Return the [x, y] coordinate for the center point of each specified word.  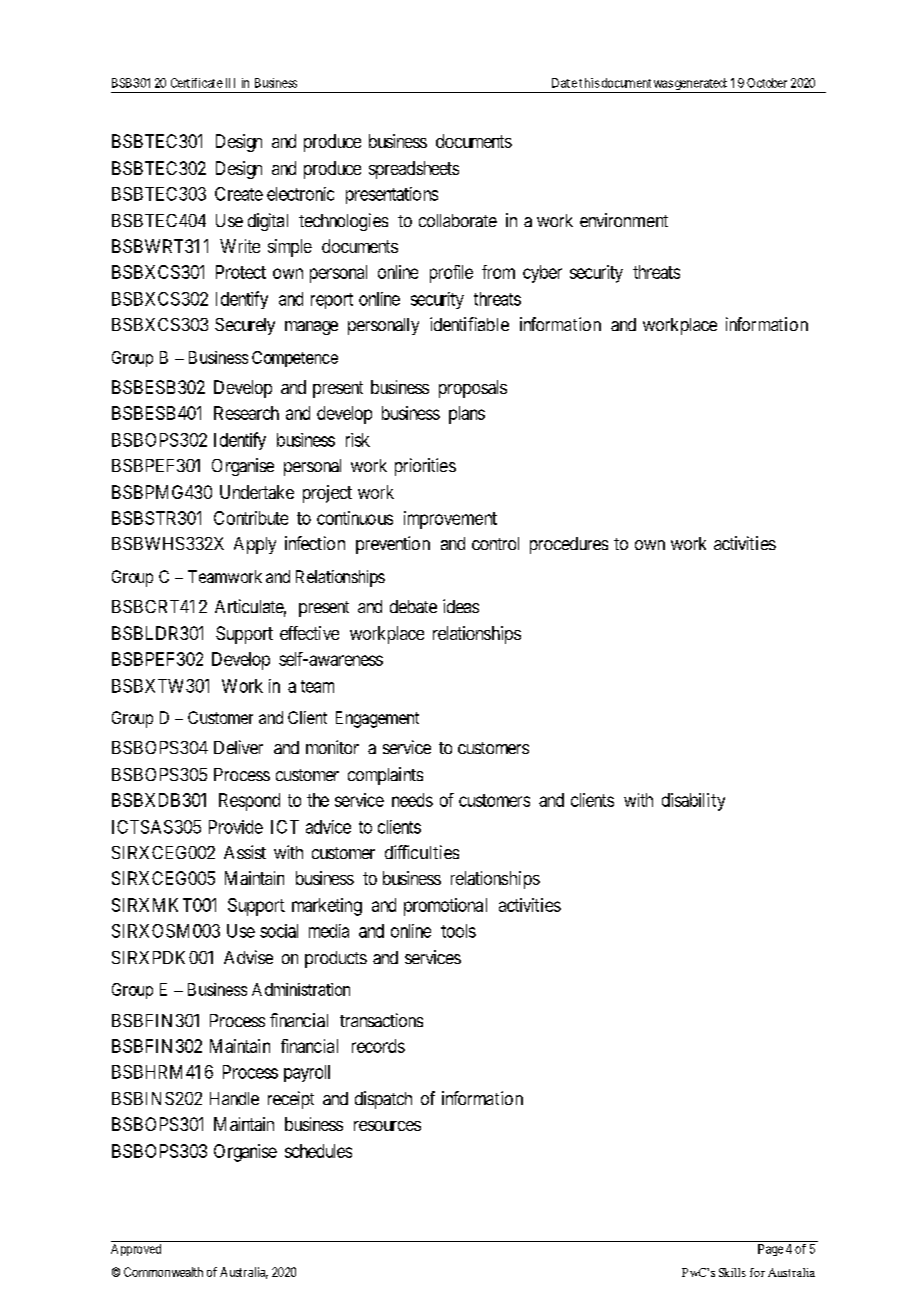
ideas [461, 606]
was [663, 84]
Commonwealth [163, 1272]
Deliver [238, 747]
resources [387, 1126]
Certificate [197, 83]
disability [693, 802]
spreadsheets [414, 170]
